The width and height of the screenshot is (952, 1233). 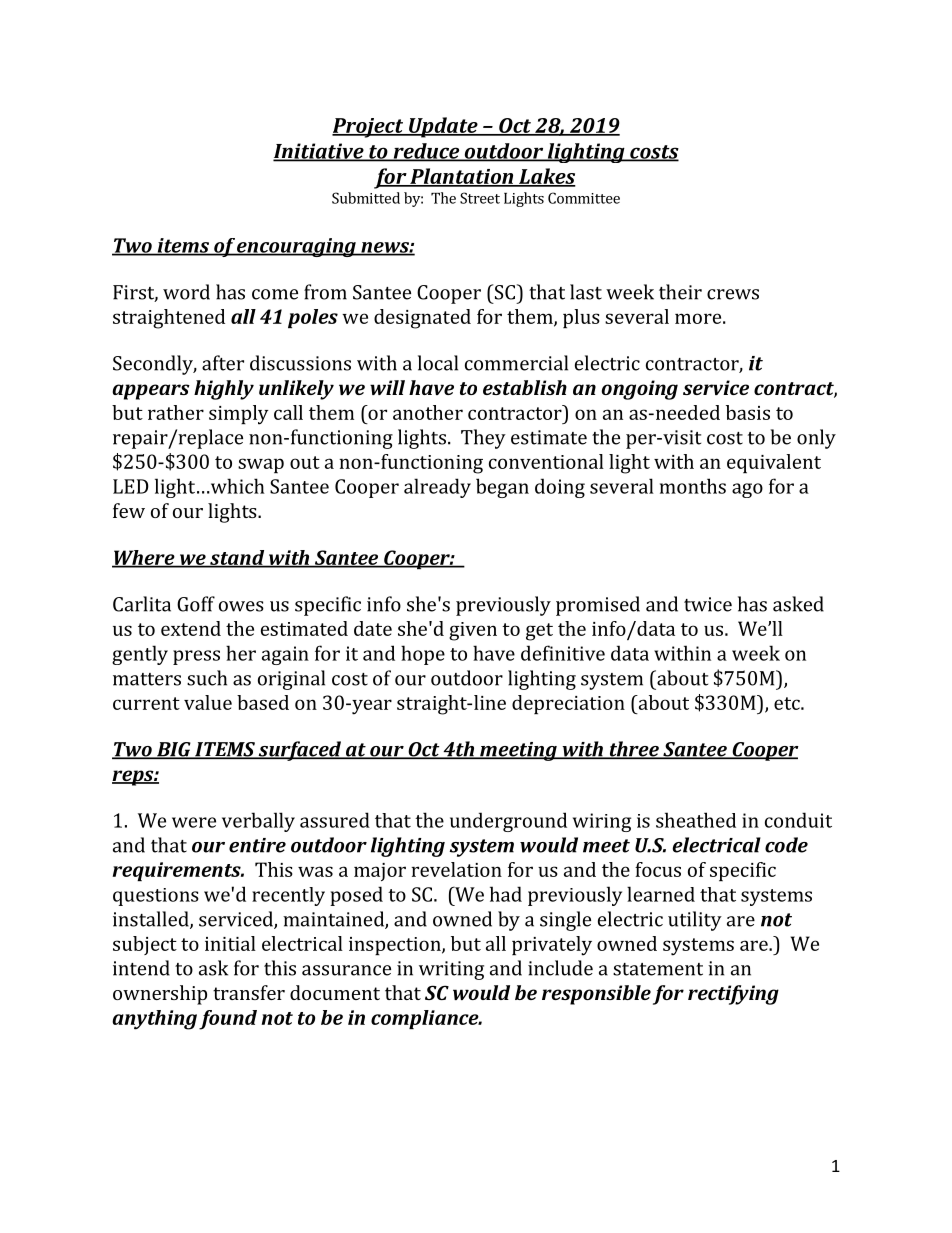 What do you see at coordinates (237, 558) in the screenshot?
I see `stand` at bounding box center [237, 558].
